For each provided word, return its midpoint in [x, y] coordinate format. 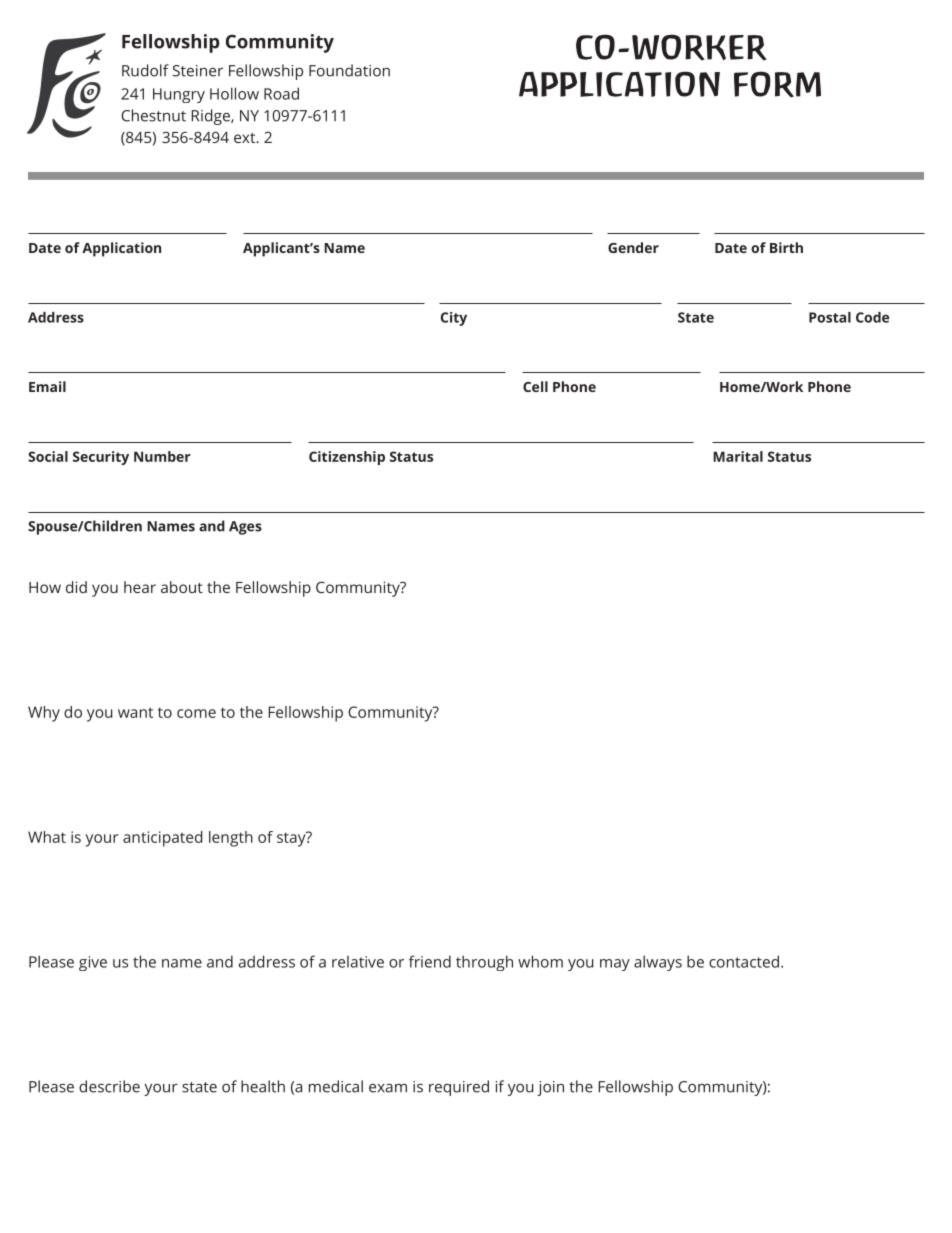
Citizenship [347, 458]
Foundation [349, 70]
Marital [738, 456]
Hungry [179, 95]
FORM [777, 84]
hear [140, 587]
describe [109, 1086]
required [459, 1088]
